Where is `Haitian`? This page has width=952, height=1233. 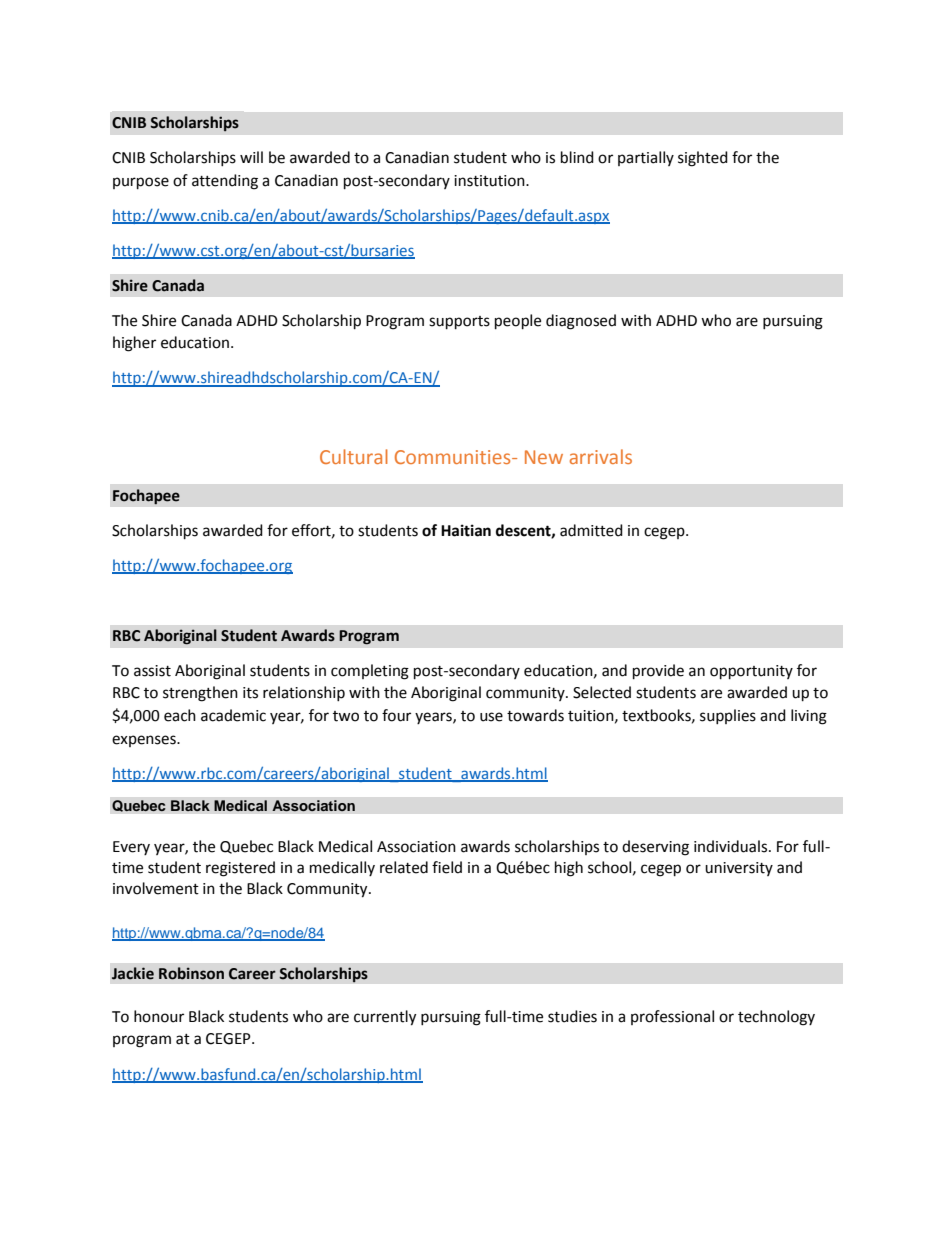 Haitian is located at coordinates (466, 530).
